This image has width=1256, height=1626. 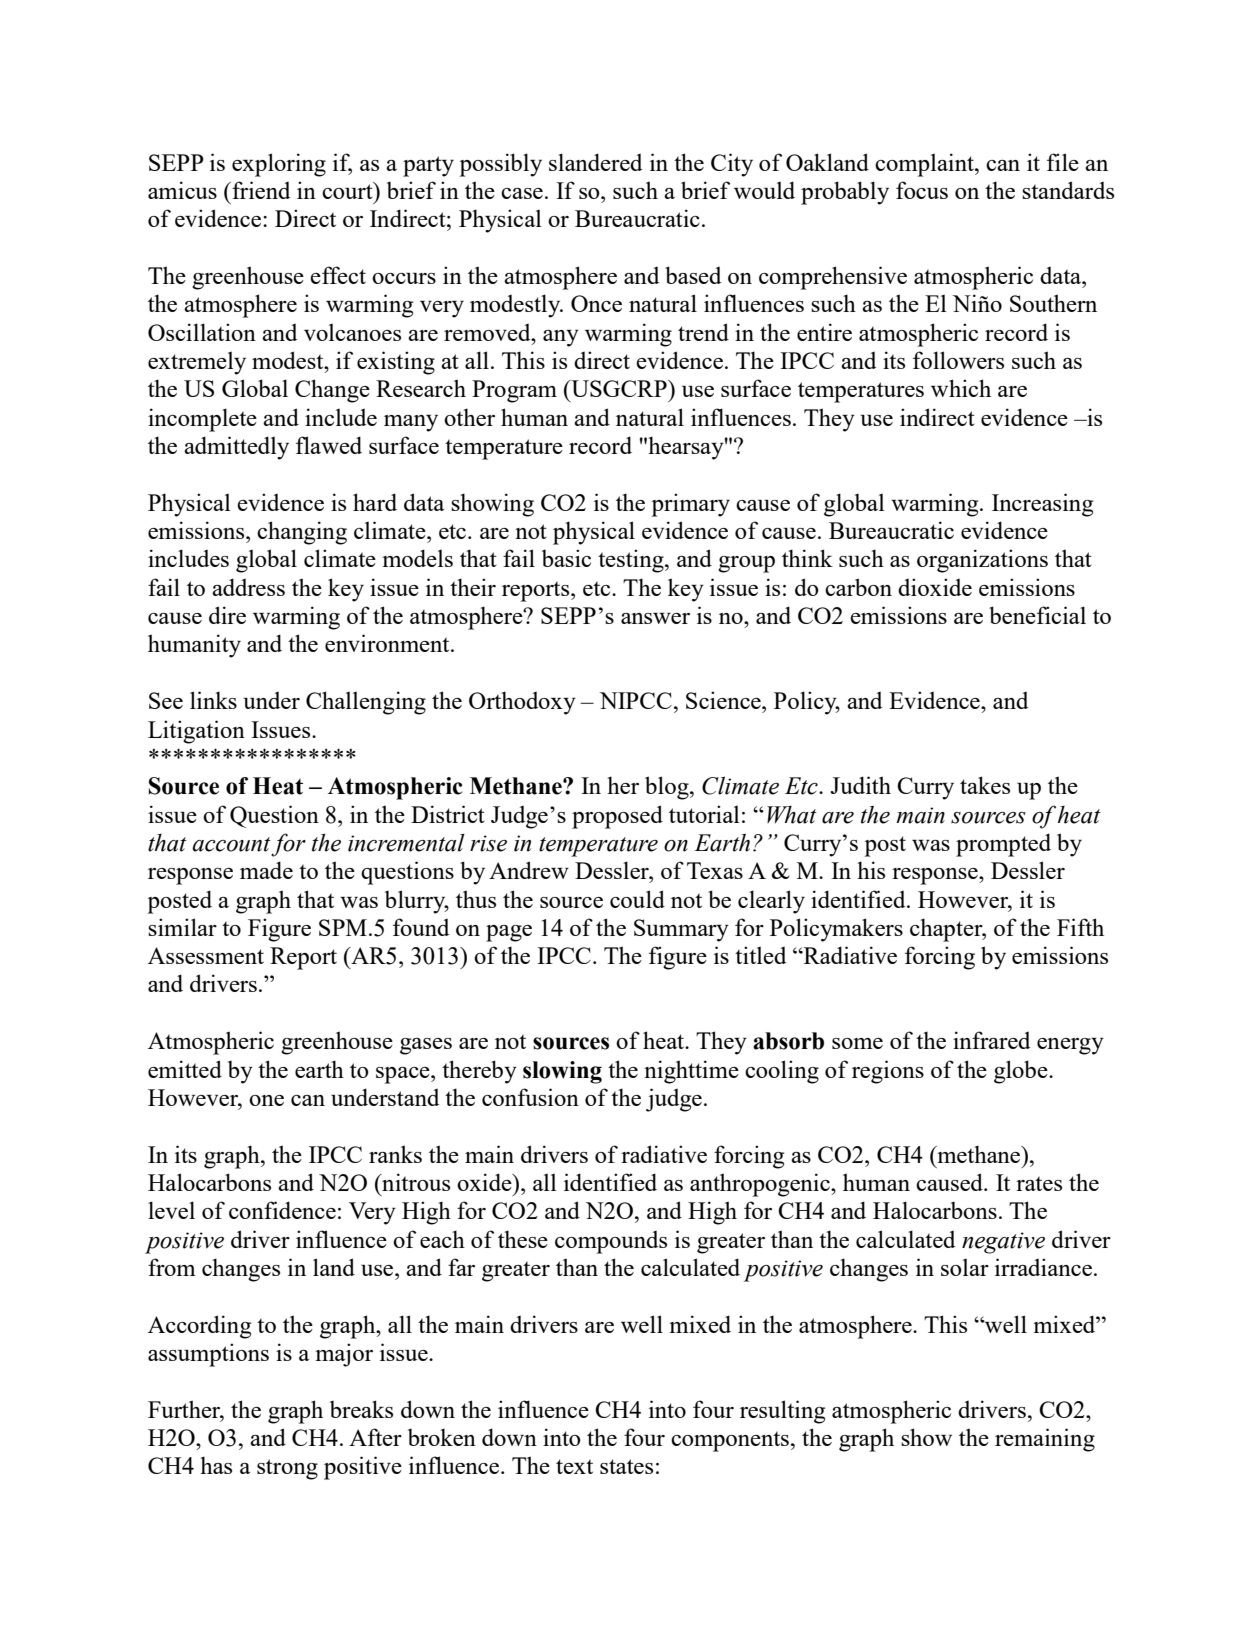 What do you see at coordinates (617, 817) in the image?
I see `proposed` at bounding box center [617, 817].
